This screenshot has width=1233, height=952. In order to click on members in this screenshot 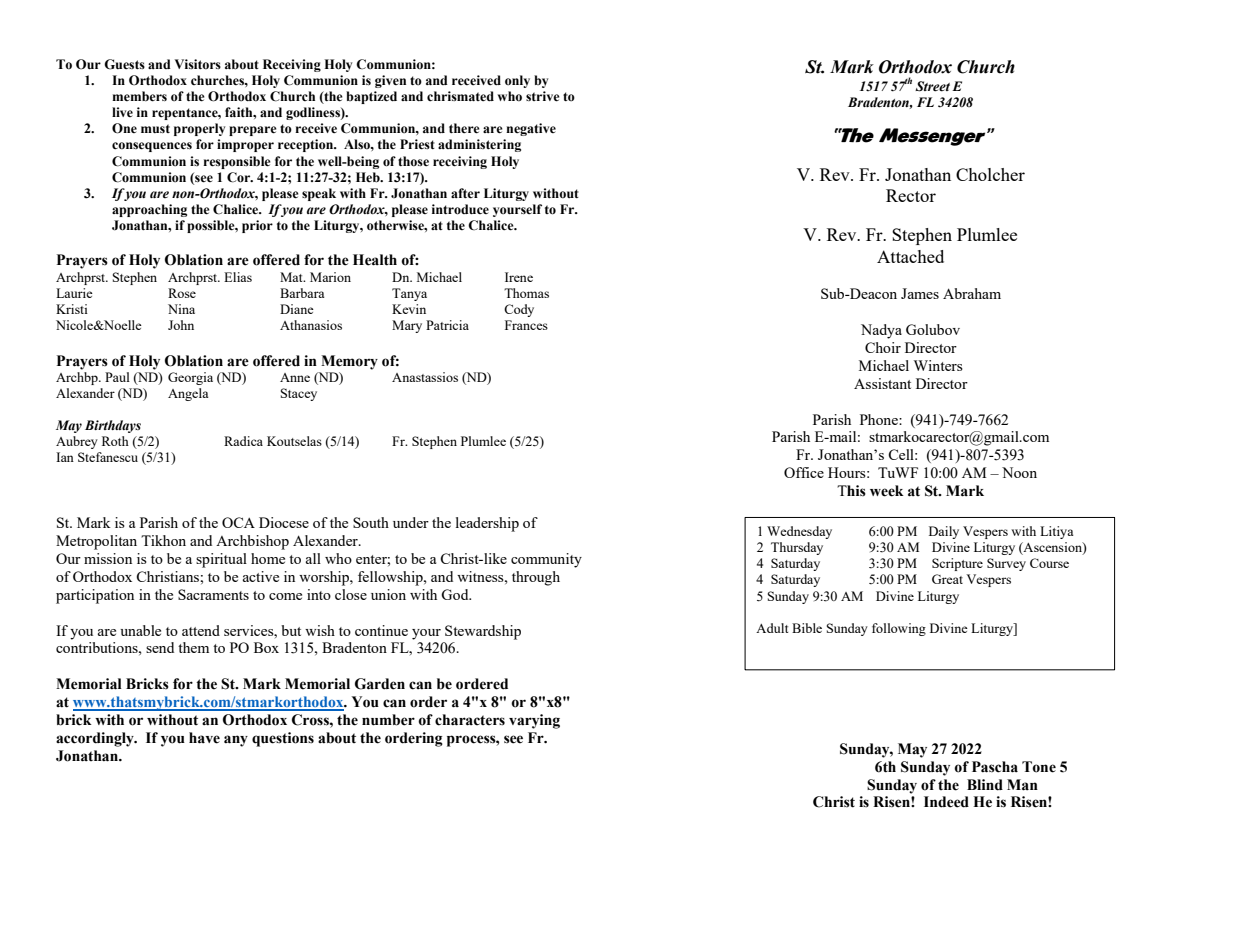, I will do `click(139, 96)`.
